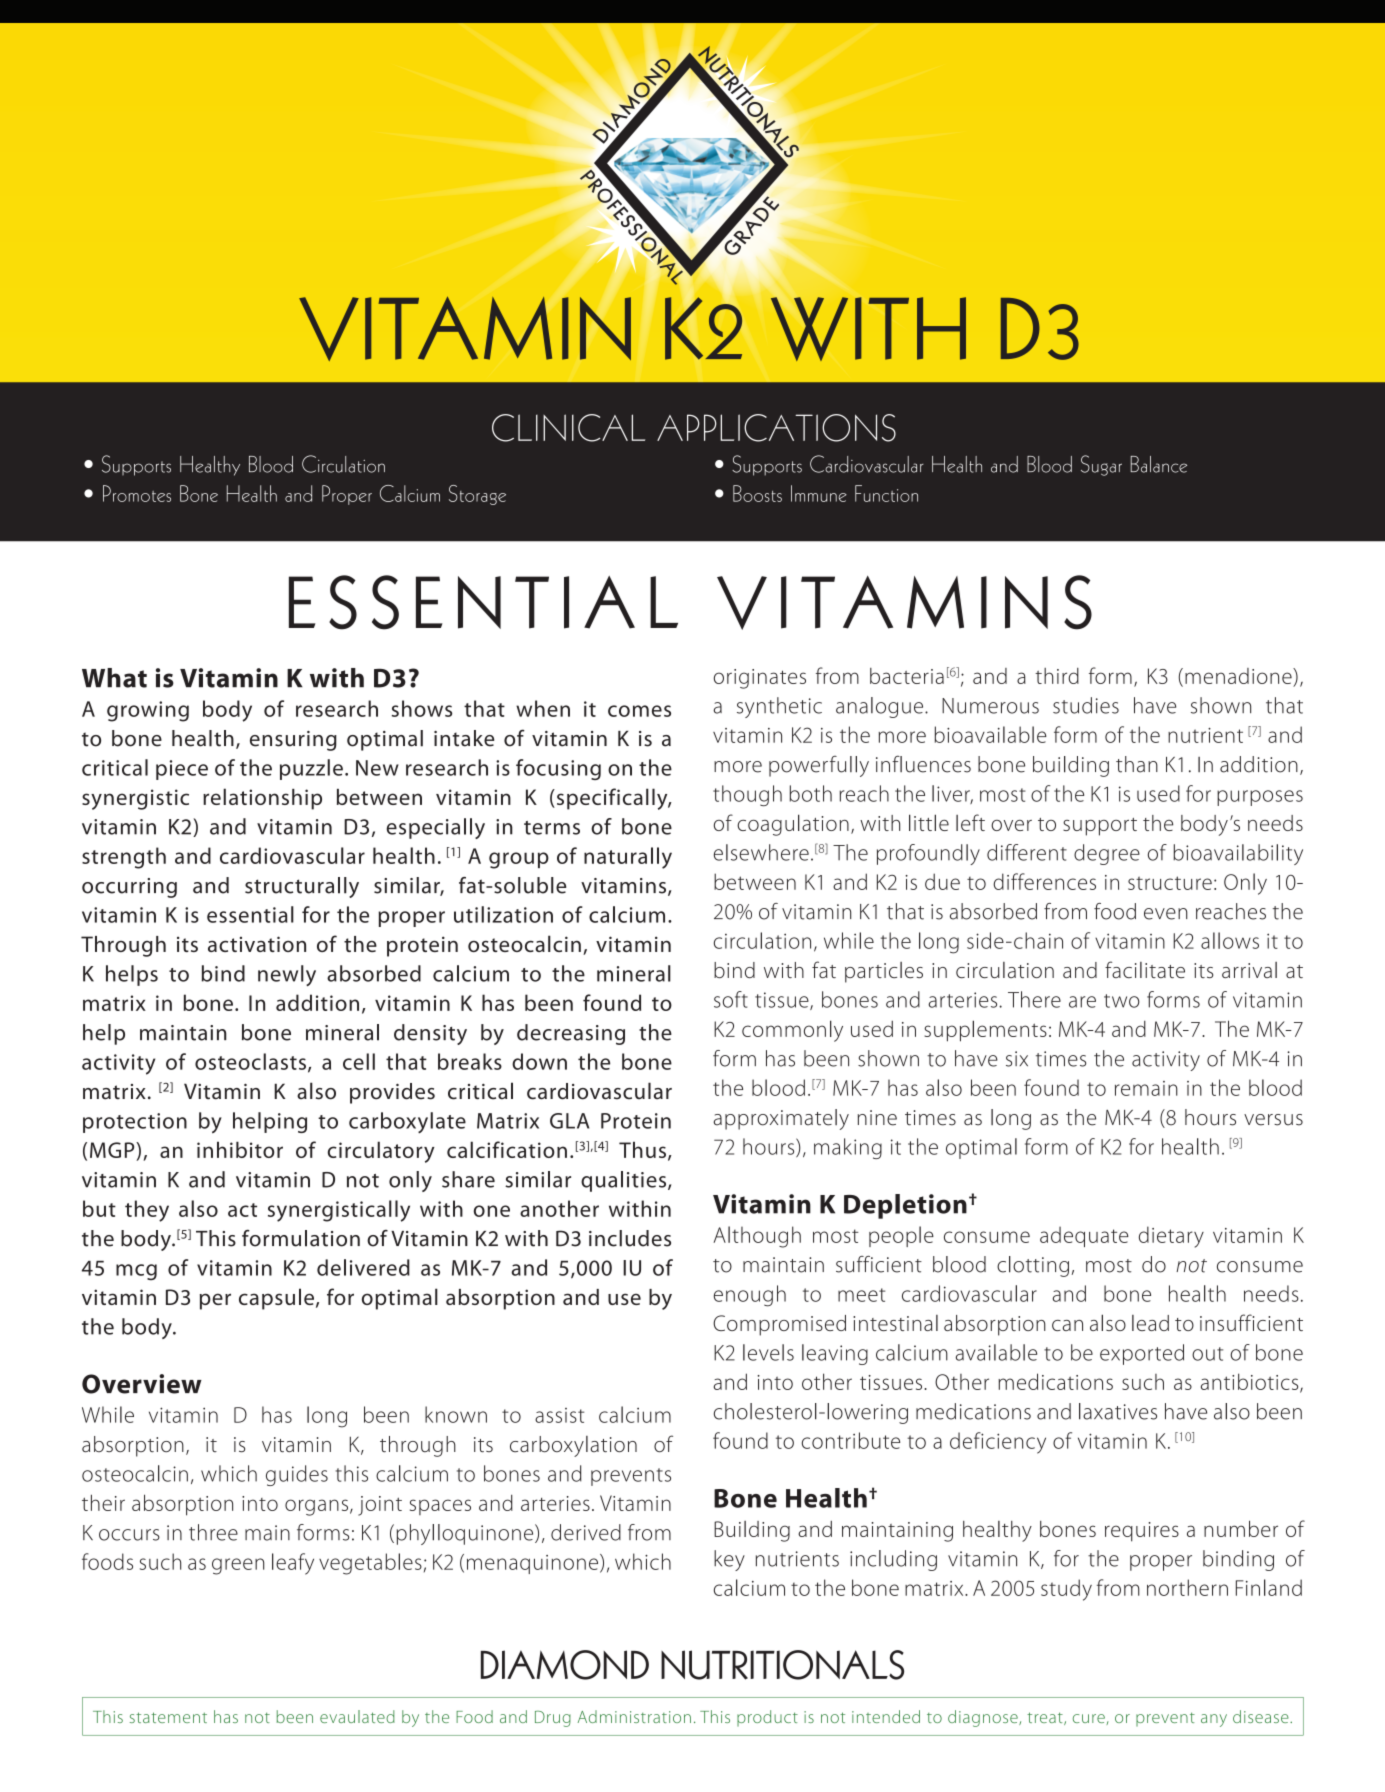 Image resolution: width=1385 pixels, height=1792 pixels. I want to click on Boosts, so click(757, 493).
